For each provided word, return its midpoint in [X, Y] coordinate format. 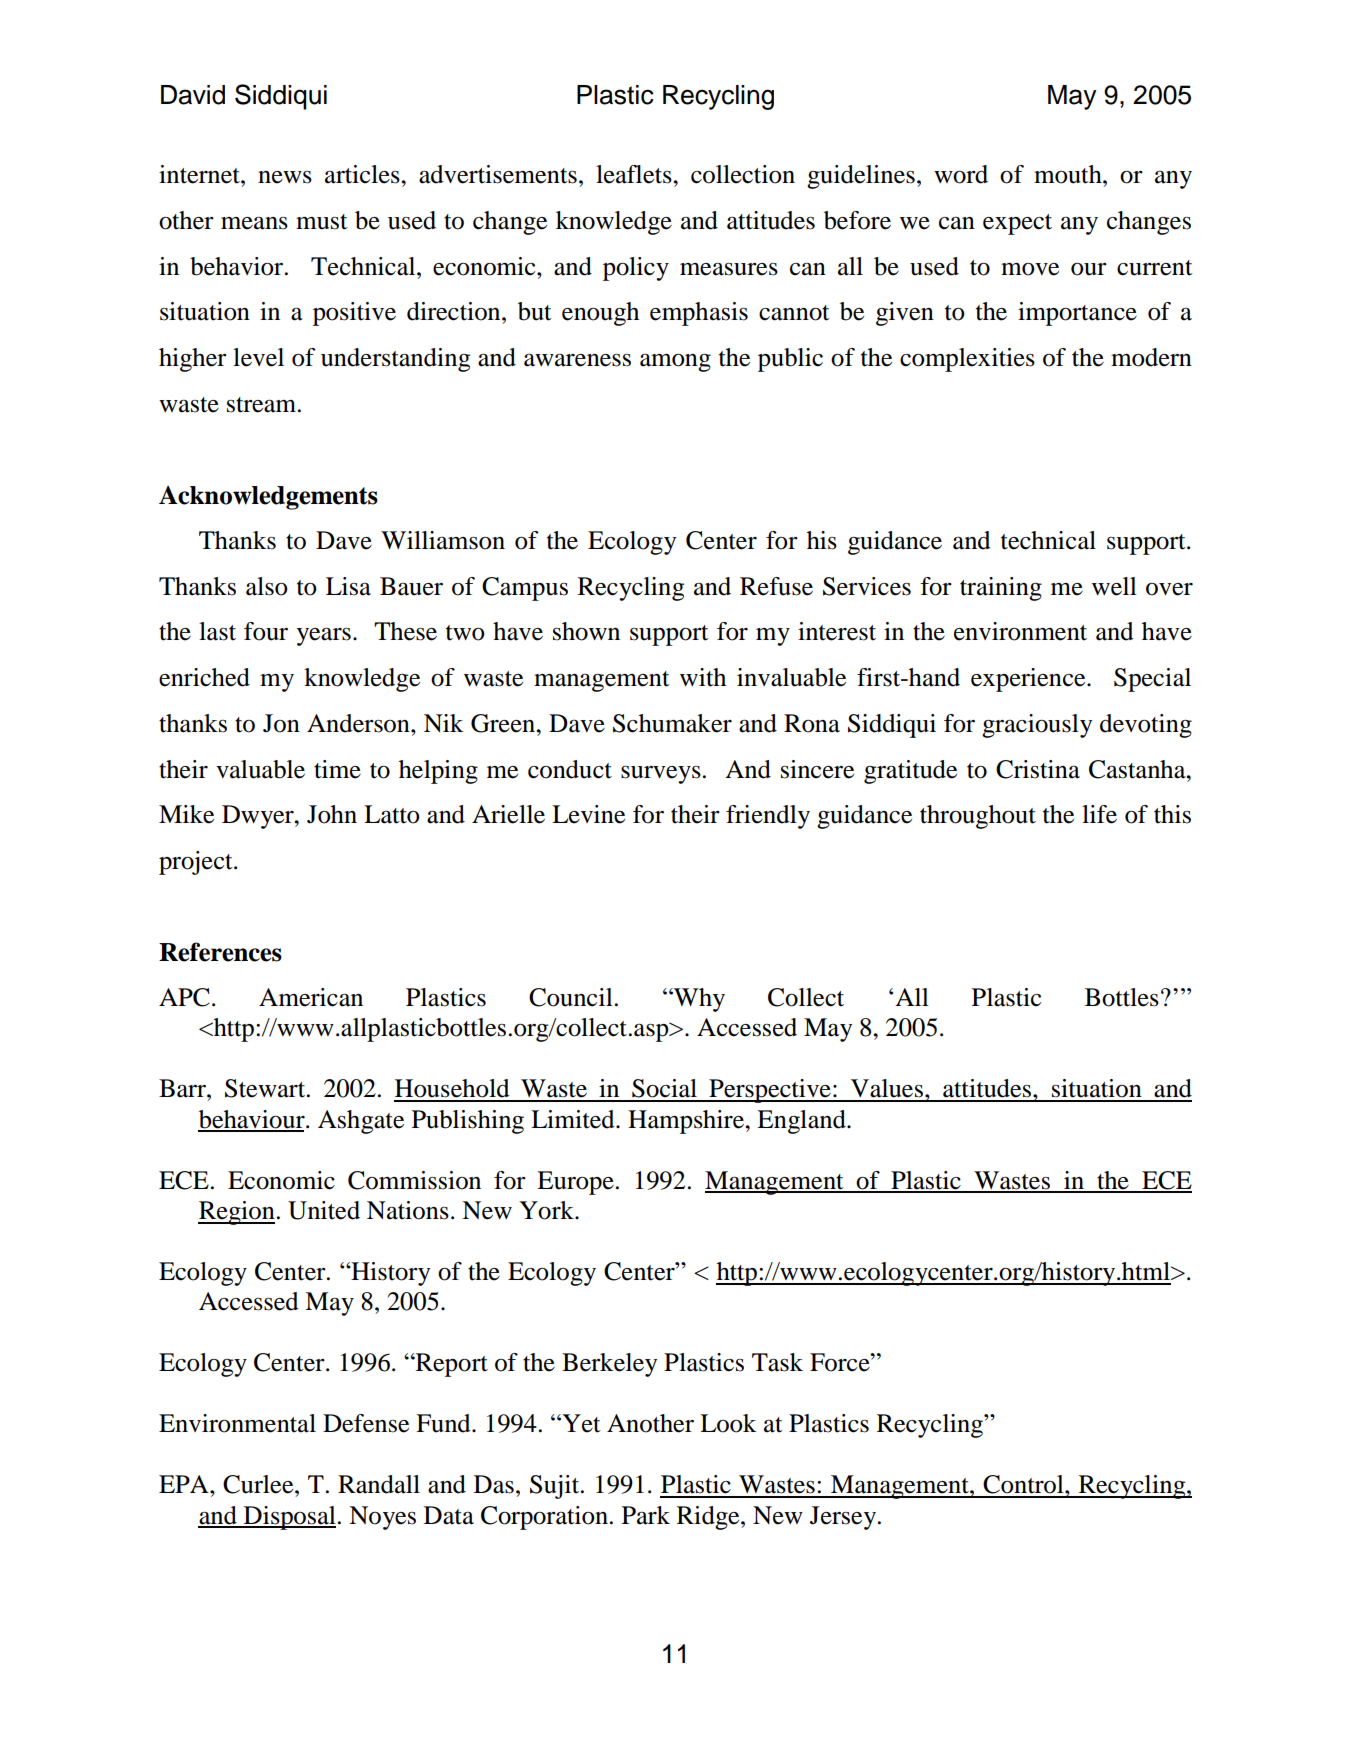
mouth [1069, 174]
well [1114, 586]
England [802, 1122]
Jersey [843, 1518]
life [1099, 814]
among [675, 363]
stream [263, 405]
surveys [661, 775]
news [285, 177]
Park [646, 1515]
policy [636, 269]
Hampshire [687, 1122]
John [332, 814]
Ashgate [361, 1122]
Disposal [289, 1518]
